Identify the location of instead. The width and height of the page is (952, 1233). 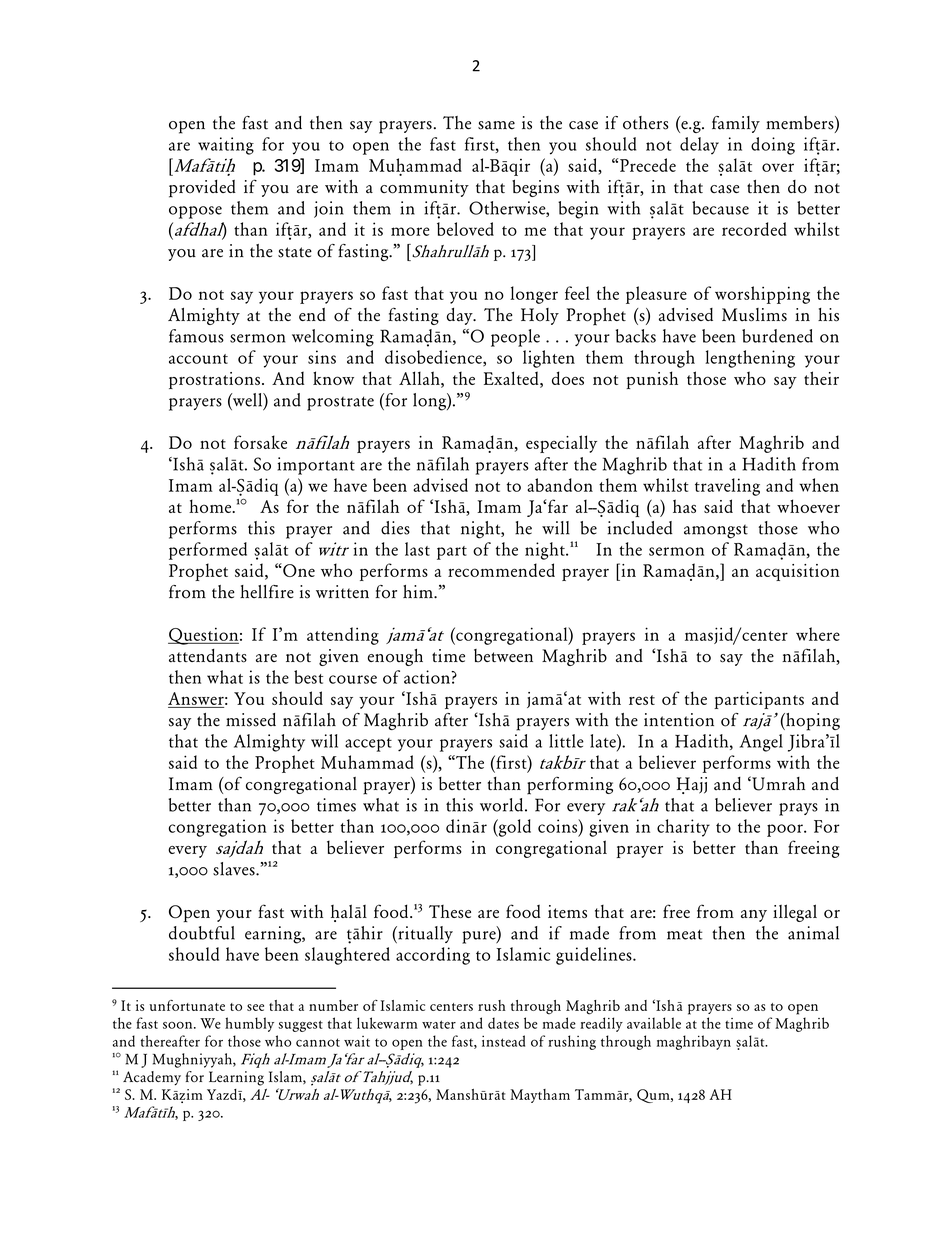
(503, 1041).
